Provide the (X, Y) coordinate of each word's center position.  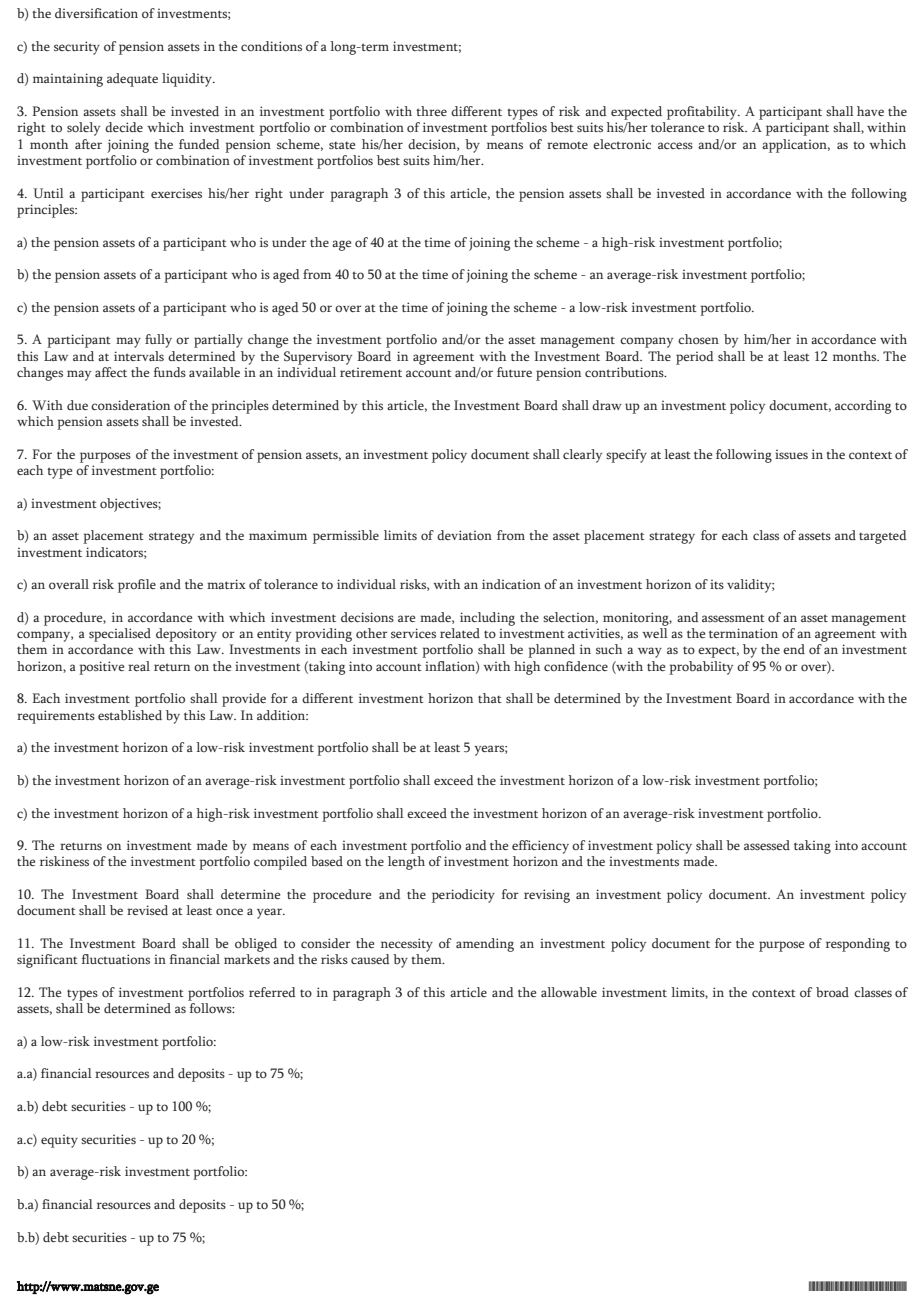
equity (59, 1141)
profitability (703, 113)
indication (511, 584)
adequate (132, 80)
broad (832, 992)
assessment (733, 618)
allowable (569, 992)
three (431, 111)
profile (137, 586)
